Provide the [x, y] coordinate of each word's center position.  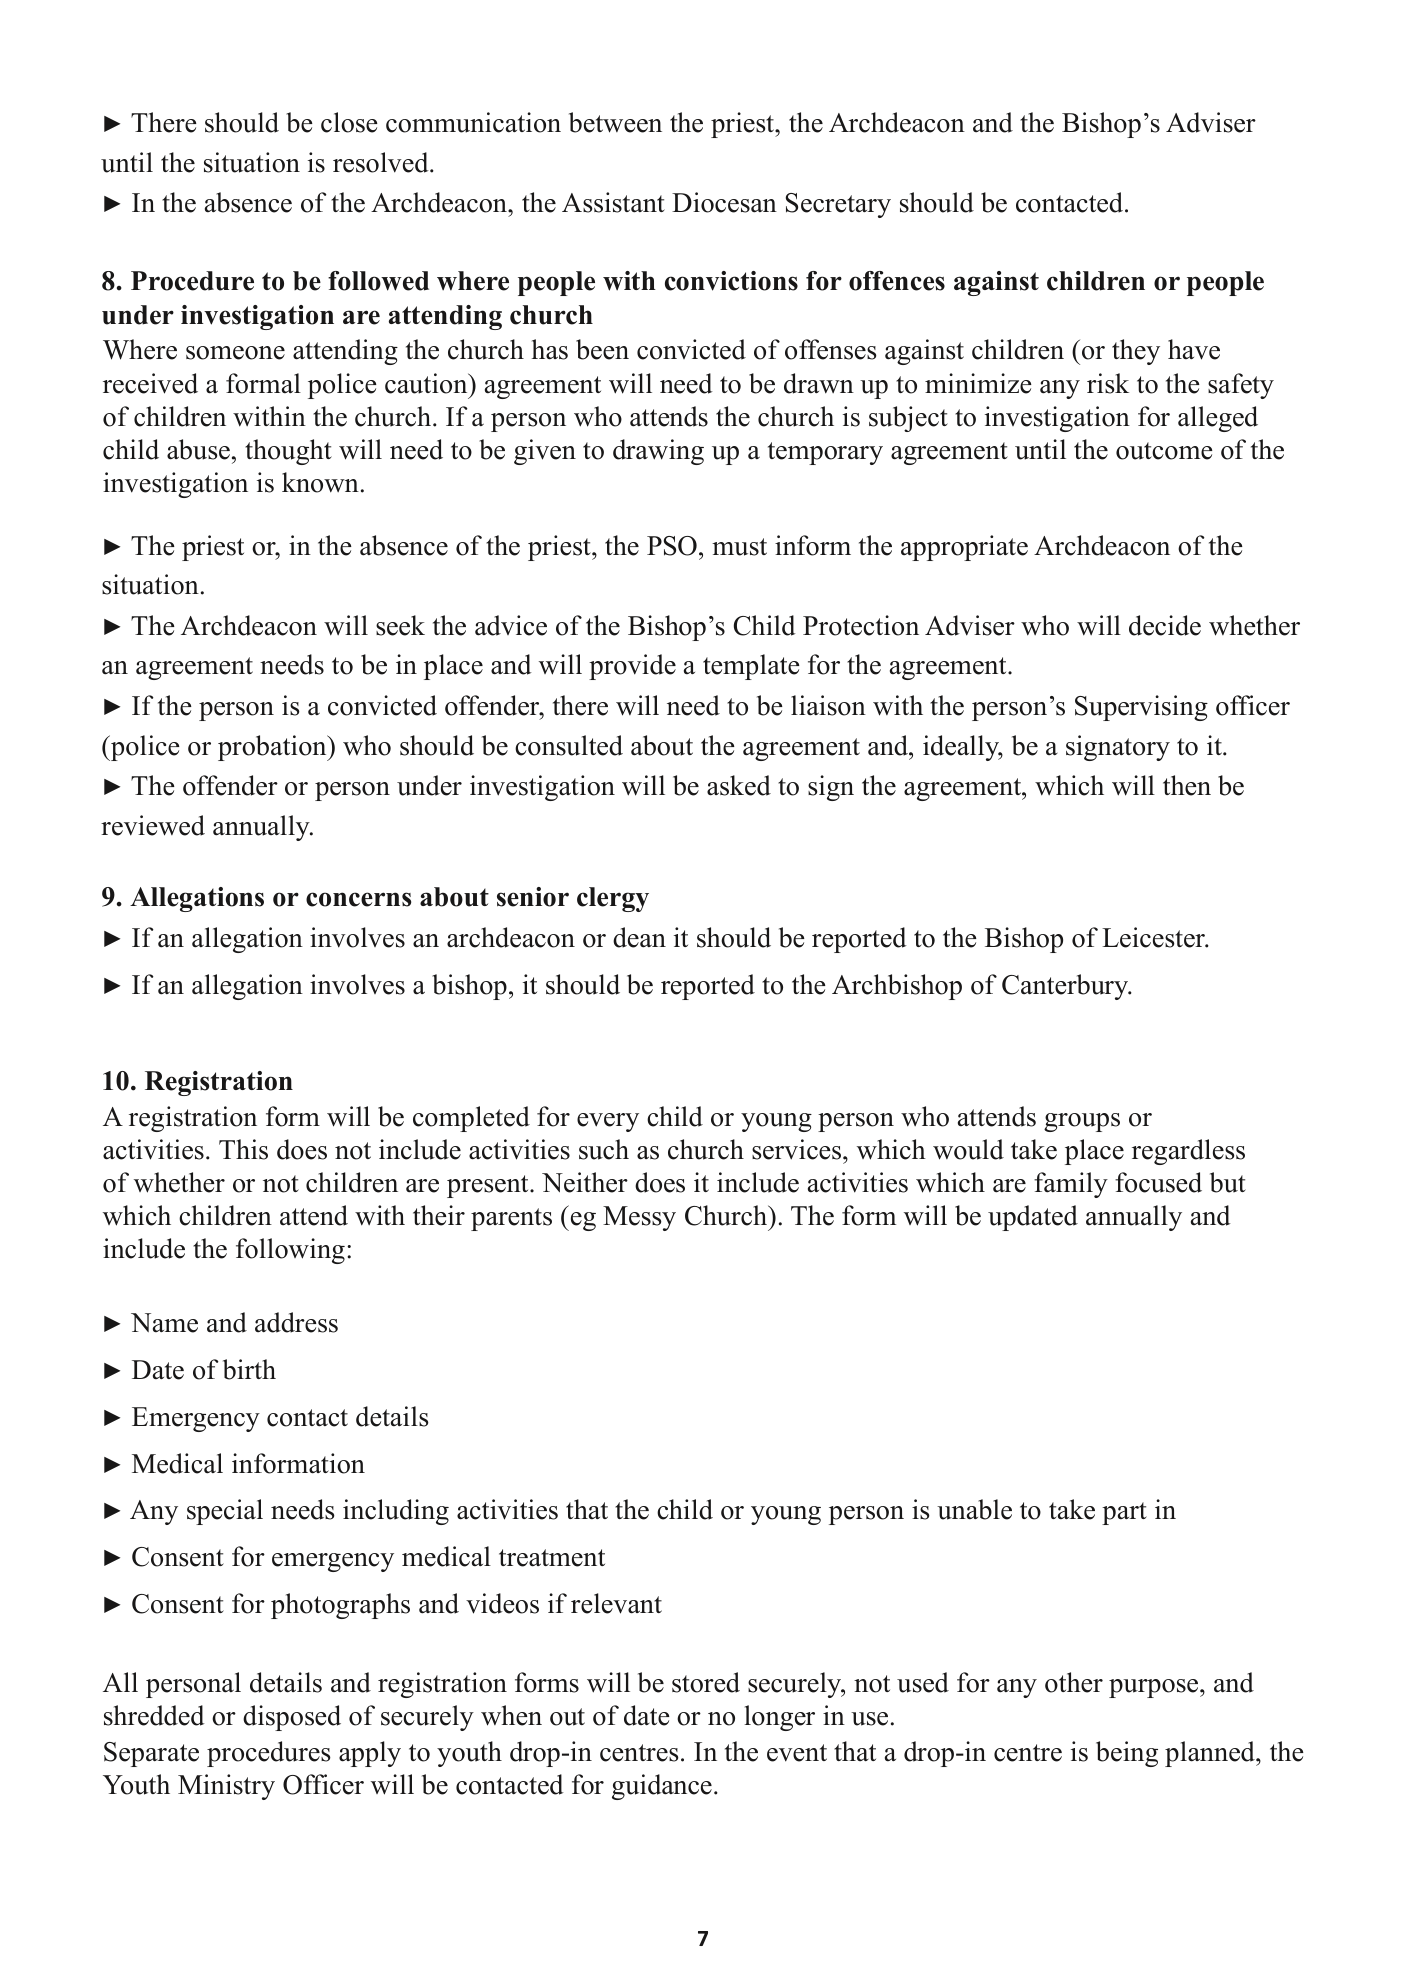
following [290, 1251]
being [1127, 1754]
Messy [639, 1218]
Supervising [1141, 708]
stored [706, 1682]
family [1071, 1185]
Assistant [613, 202]
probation [273, 748]
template [751, 667]
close [349, 122]
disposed [292, 1718]
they [1136, 352]
